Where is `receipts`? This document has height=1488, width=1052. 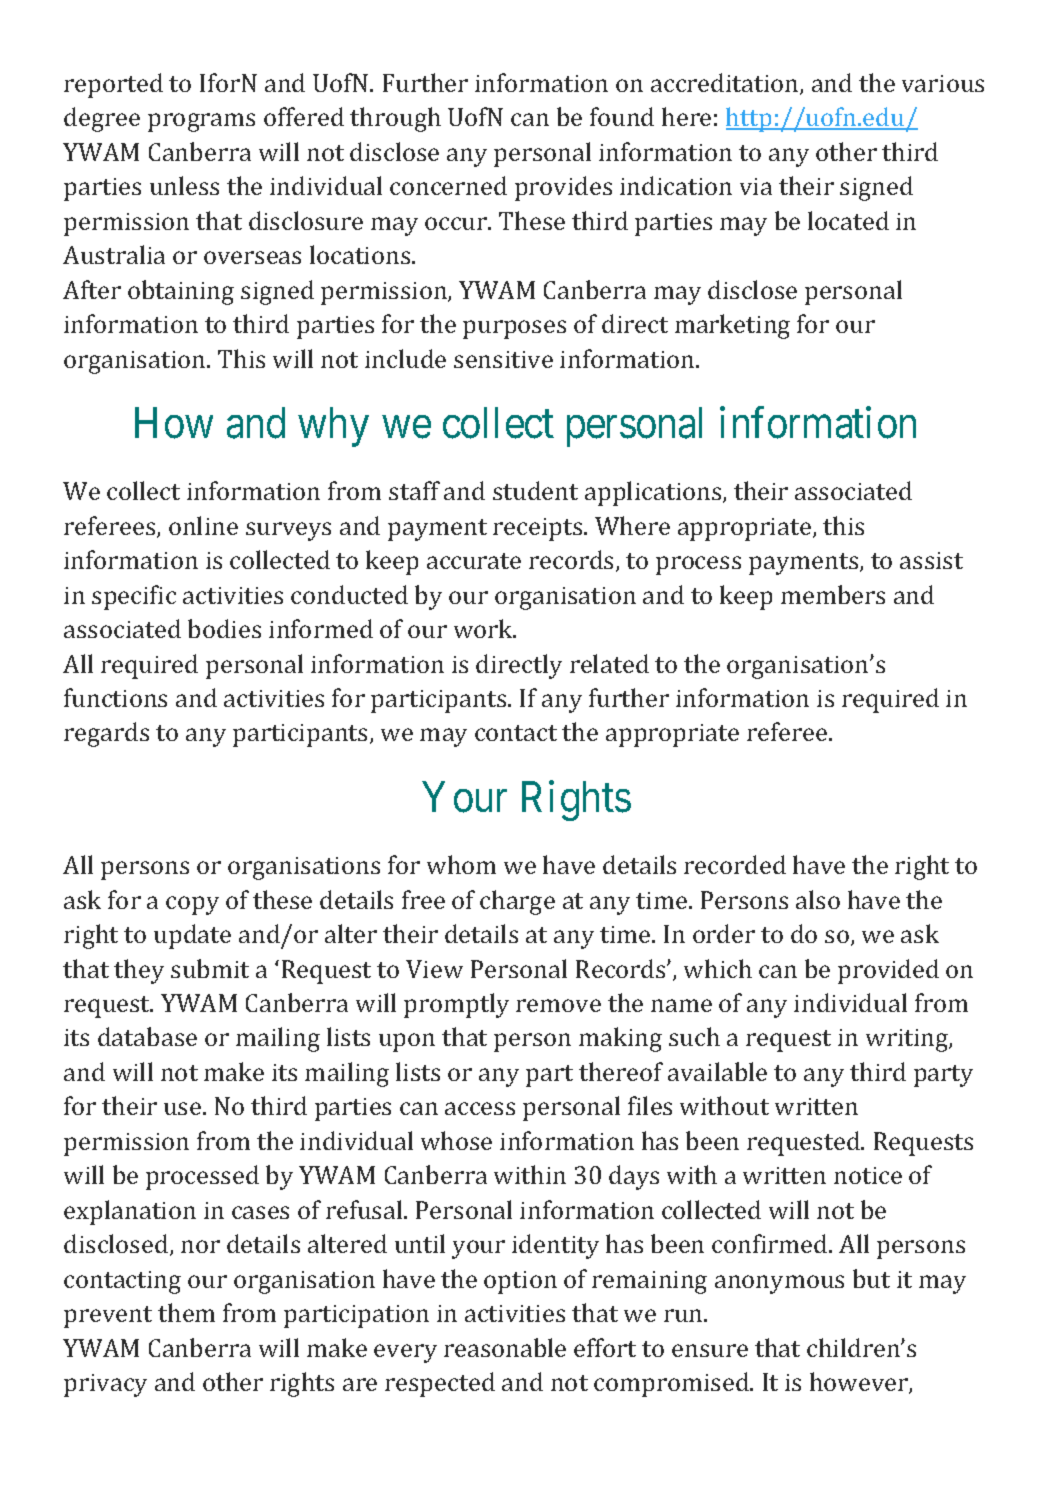
receipts is located at coordinates (539, 529).
